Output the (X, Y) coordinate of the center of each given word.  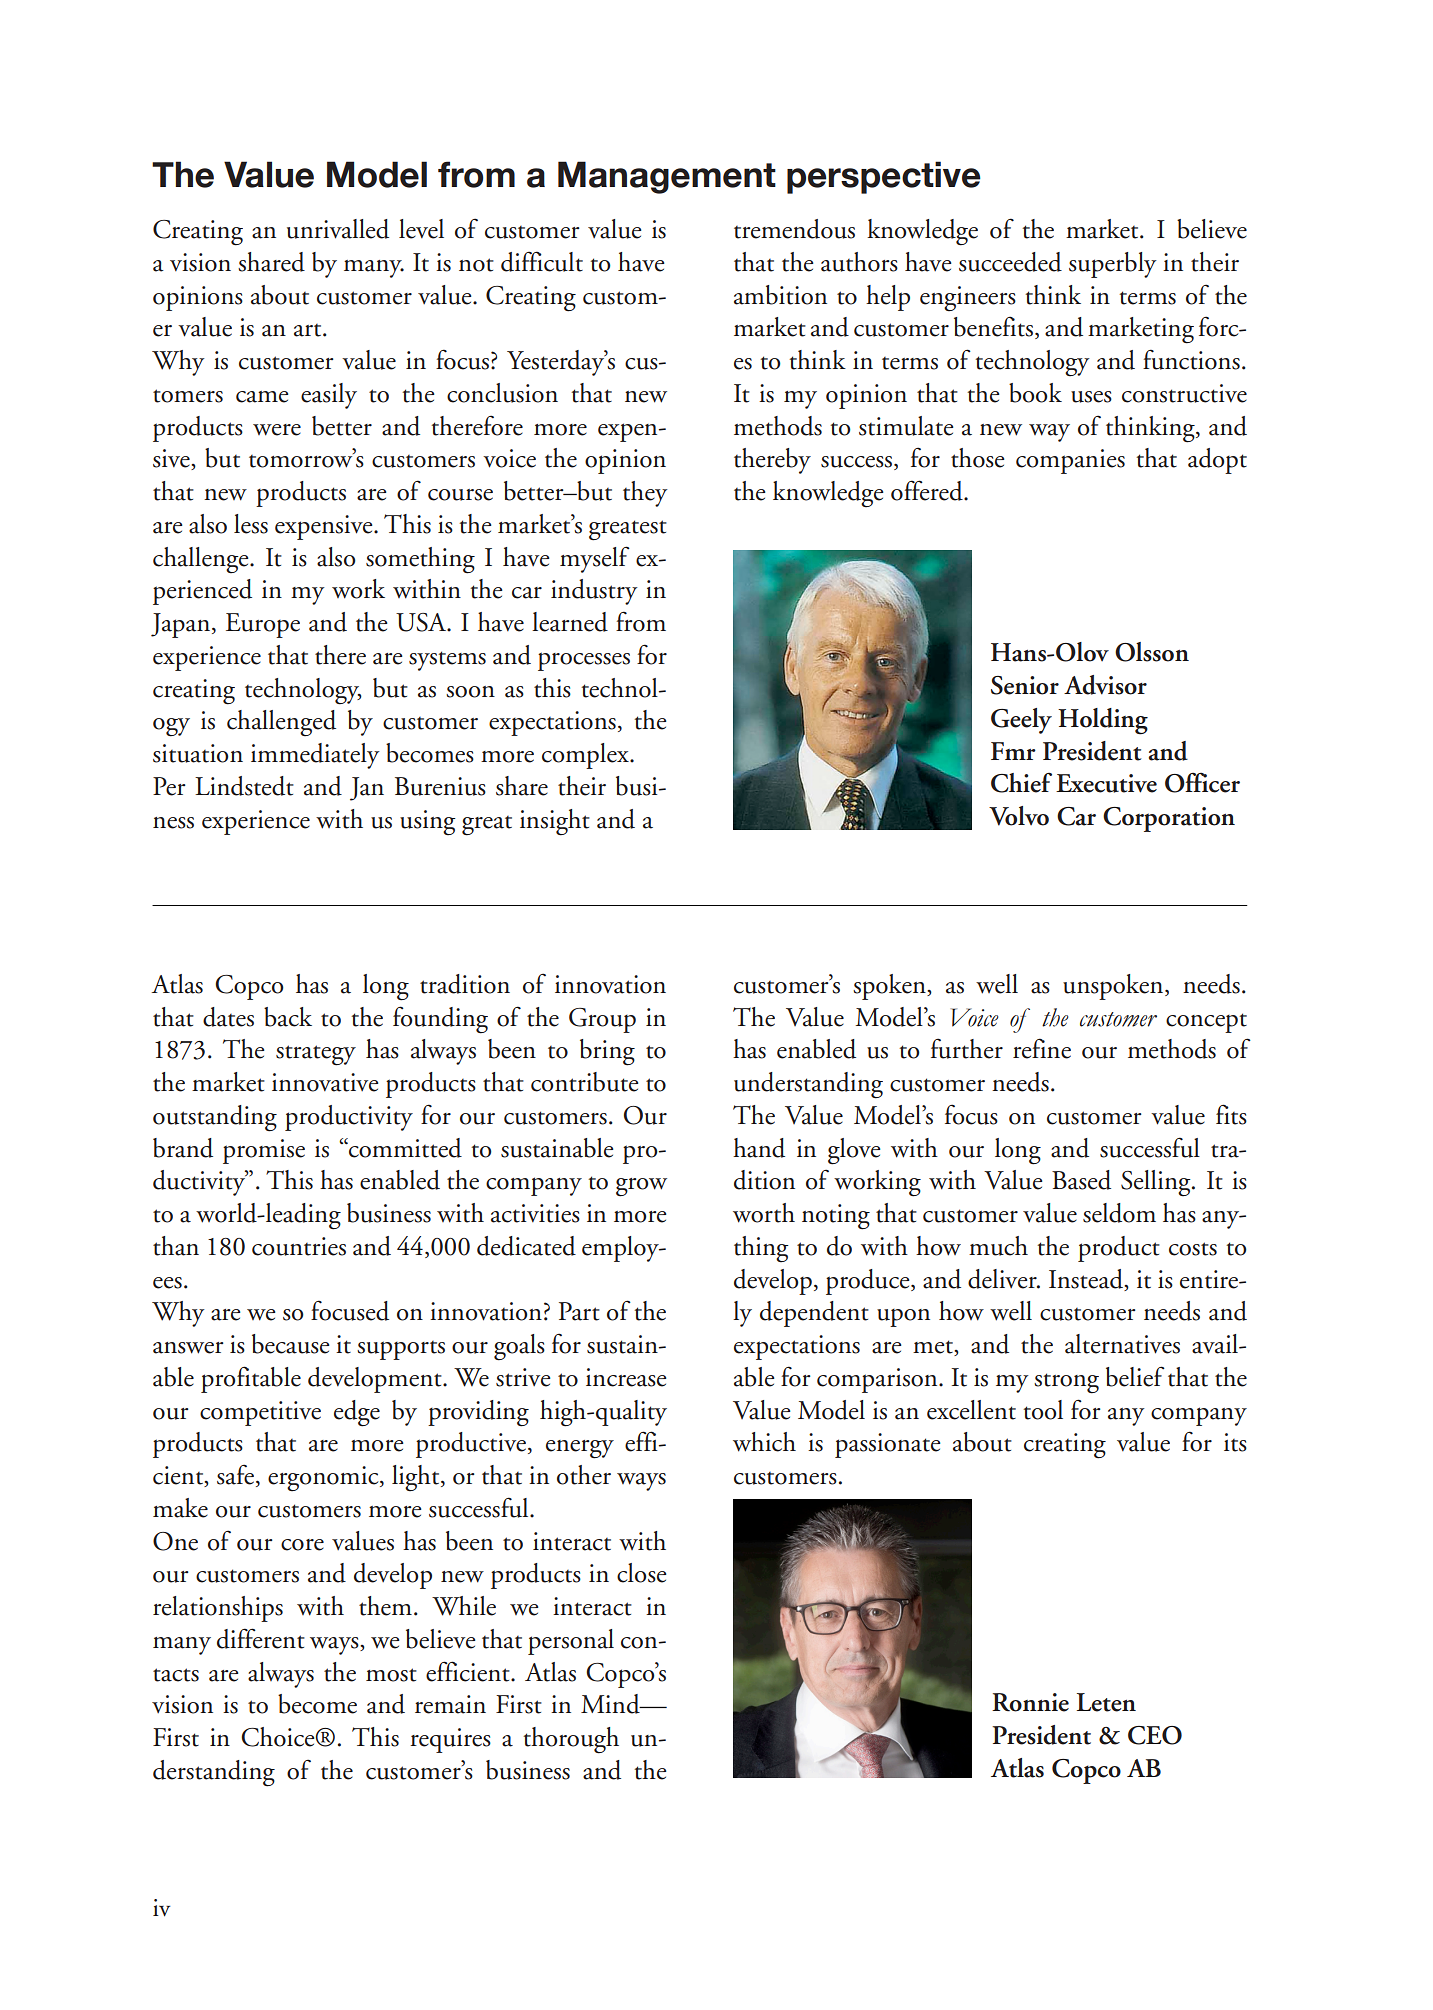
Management (667, 177)
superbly (1113, 265)
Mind (611, 1704)
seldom (1119, 1213)
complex (586, 756)
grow (641, 1187)
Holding (1103, 721)
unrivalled (338, 229)
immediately (315, 756)
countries (299, 1246)
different (261, 1638)
